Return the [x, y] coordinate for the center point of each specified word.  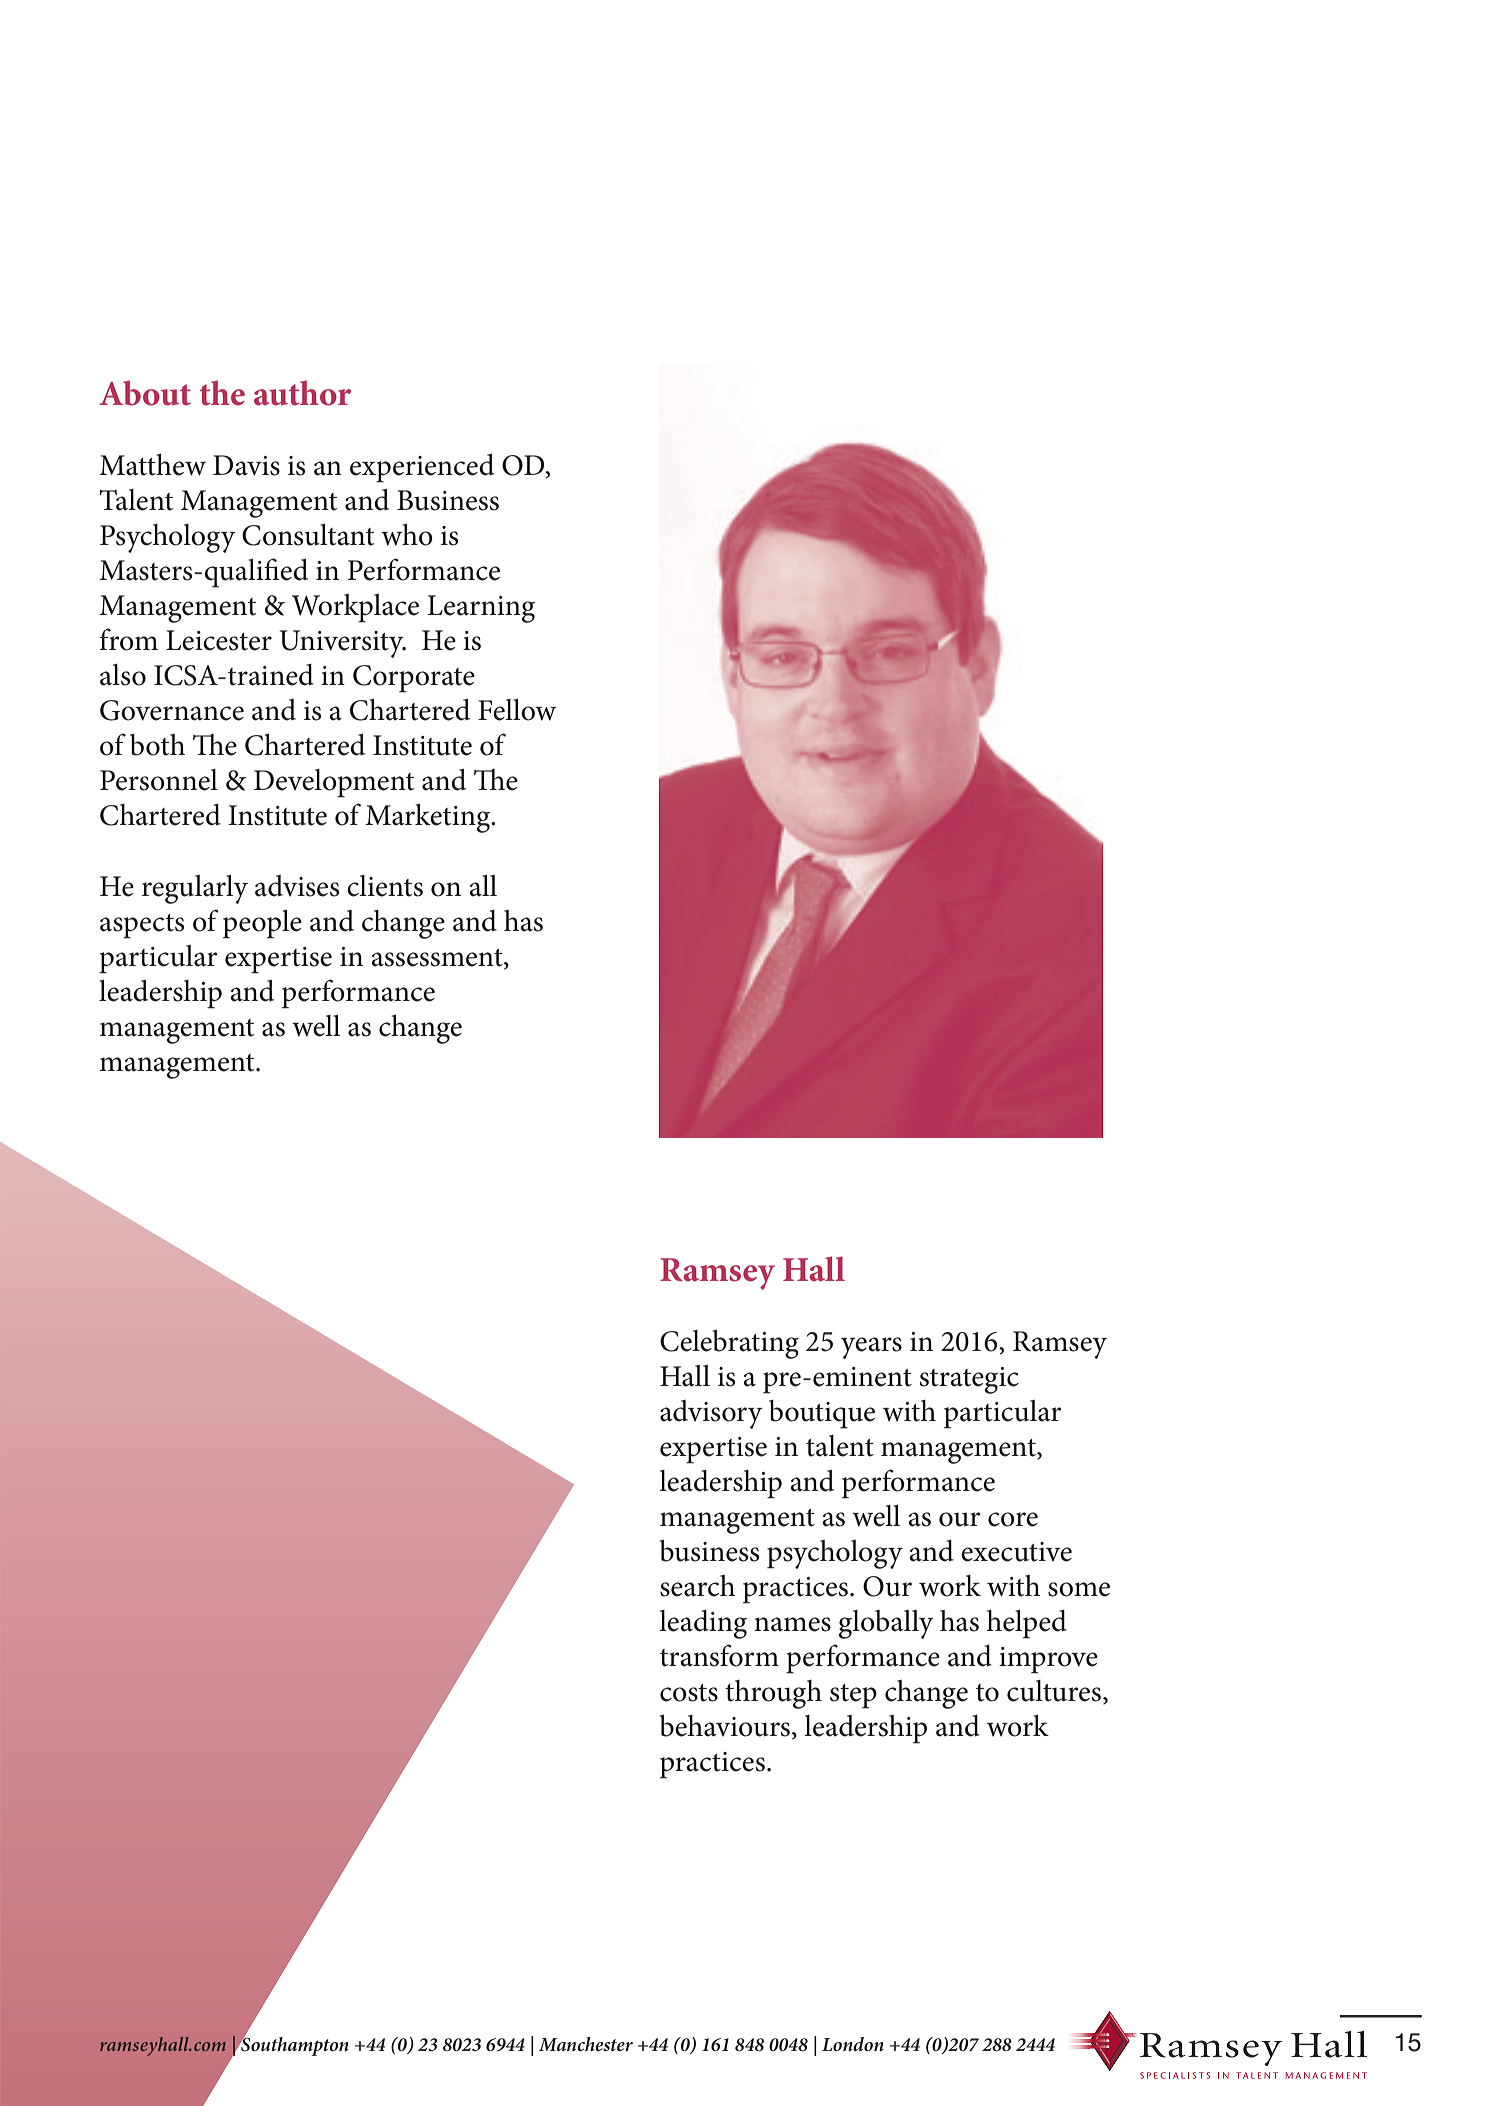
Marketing [429, 818]
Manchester [586, 2044]
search [697, 1586]
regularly [195, 889]
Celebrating [729, 1344]
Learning [481, 609]
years [871, 1348]
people [262, 924]
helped [1027, 1624]
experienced [422, 468]
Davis [246, 465]
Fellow [517, 710]
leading [703, 1624]
